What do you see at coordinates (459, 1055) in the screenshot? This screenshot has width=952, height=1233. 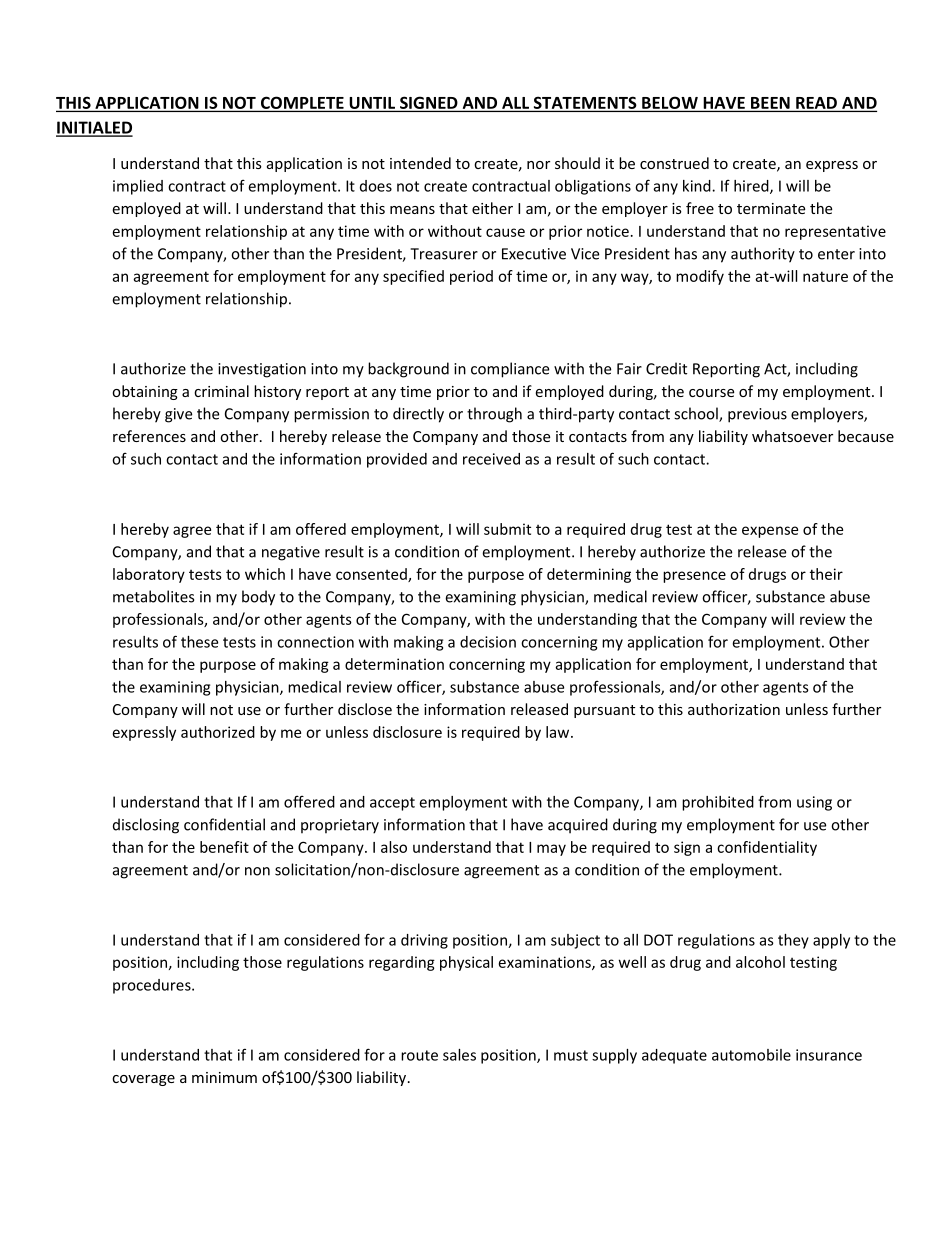 I see `sales` at bounding box center [459, 1055].
